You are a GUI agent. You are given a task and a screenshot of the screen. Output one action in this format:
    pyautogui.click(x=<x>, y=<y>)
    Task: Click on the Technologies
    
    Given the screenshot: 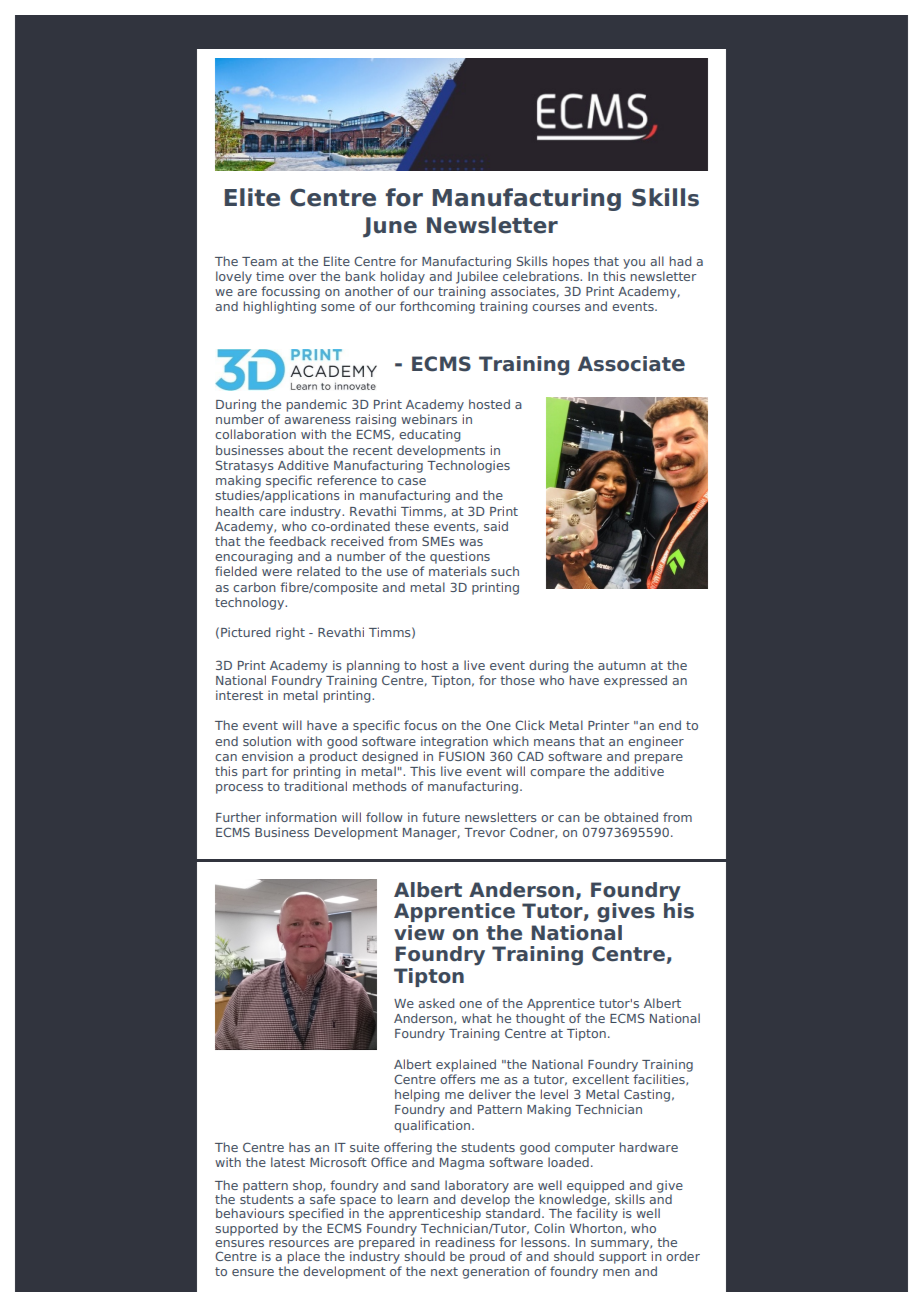 What is the action you would take?
    pyautogui.click(x=468, y=466)
